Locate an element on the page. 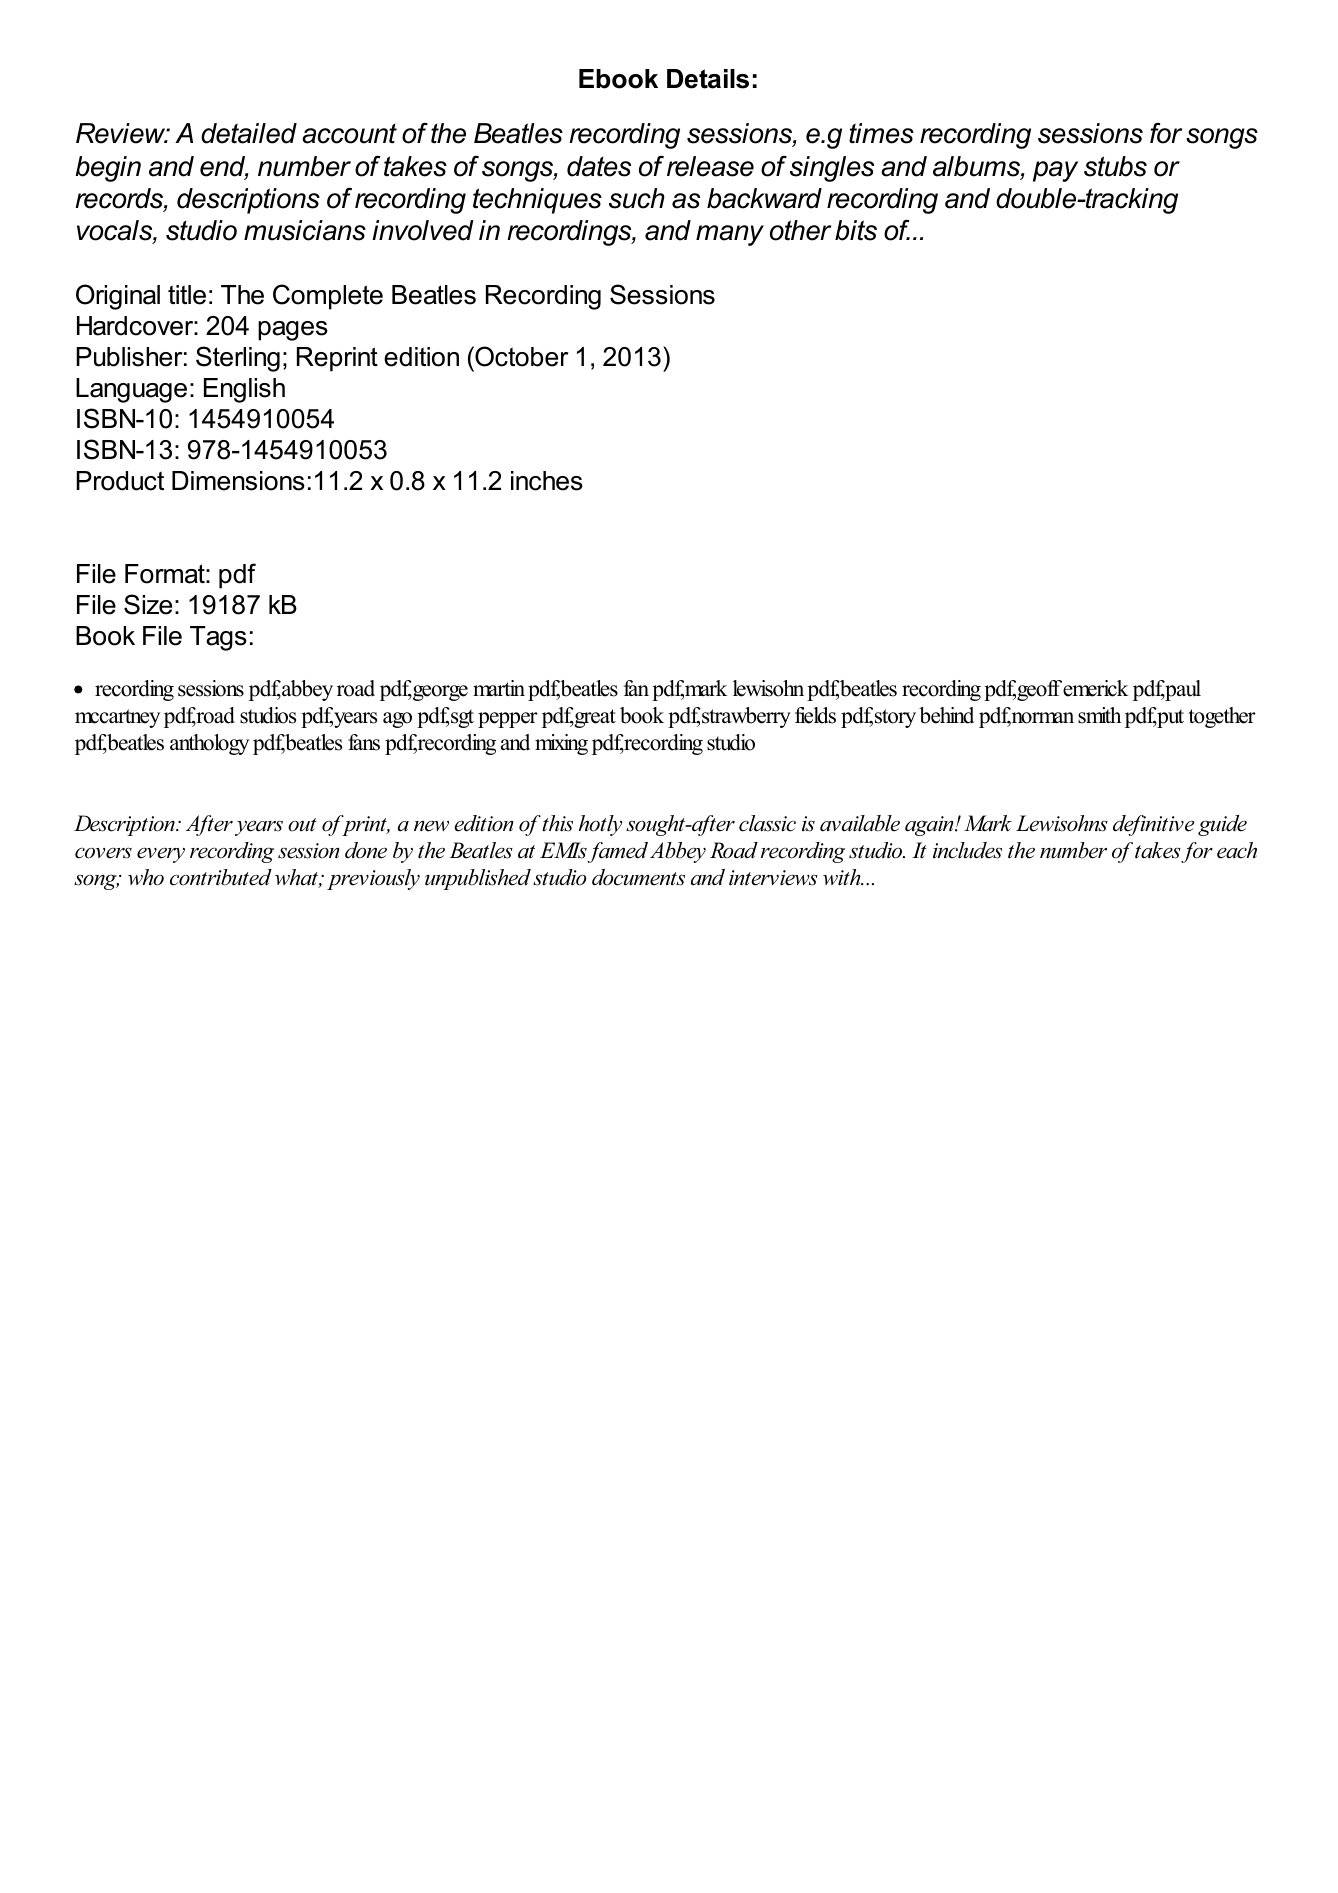 The width and height of the image is (1338, 1893). smith is located at coordinates (1099, 715).
